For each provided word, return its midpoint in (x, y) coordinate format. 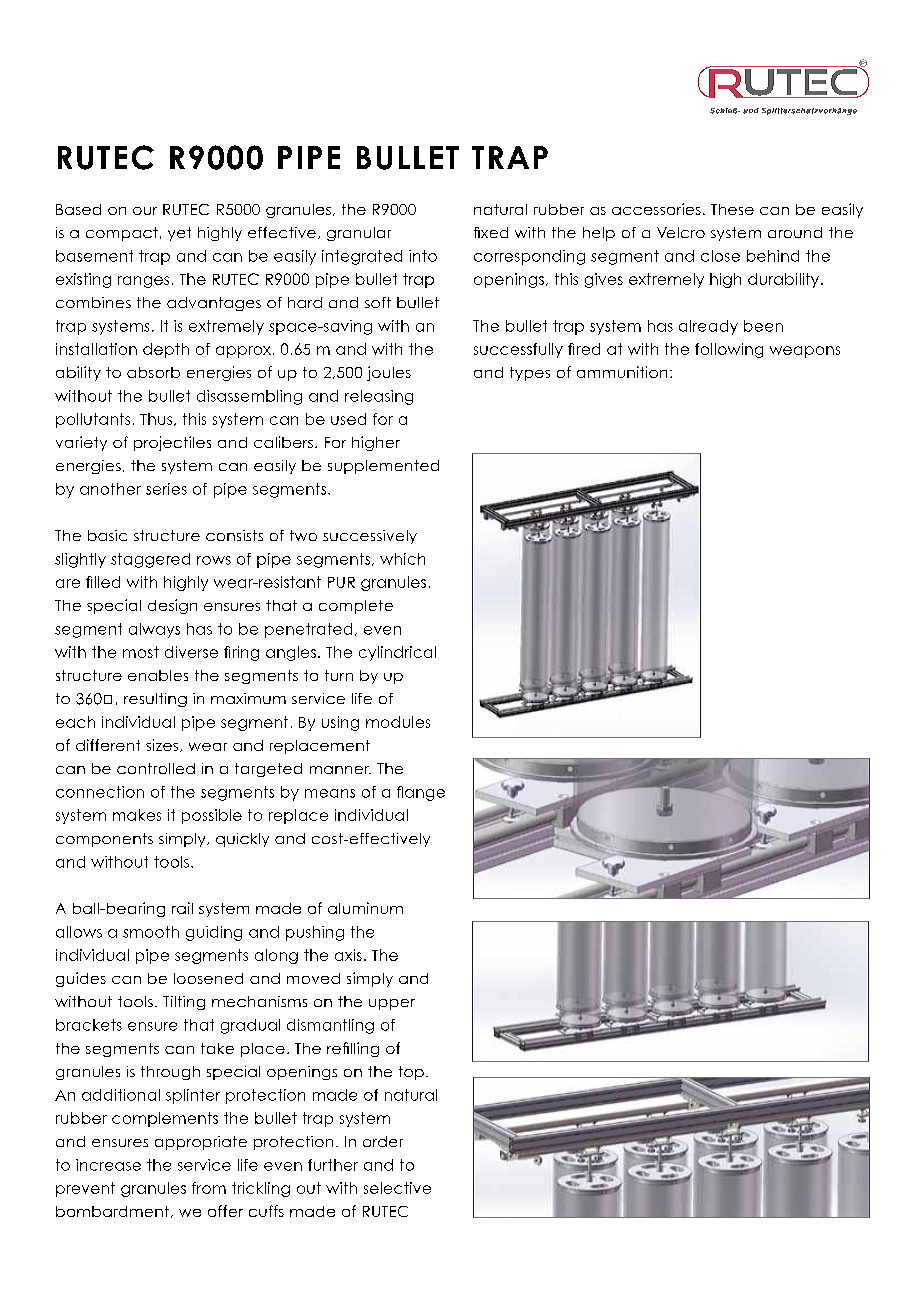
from (209, 1188)
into (423, 256)
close (720, 256)
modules (398, 722)
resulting (155, 700)
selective (397, 1188)
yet (179, 234)
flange (421, 793)
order (383, 1141)
